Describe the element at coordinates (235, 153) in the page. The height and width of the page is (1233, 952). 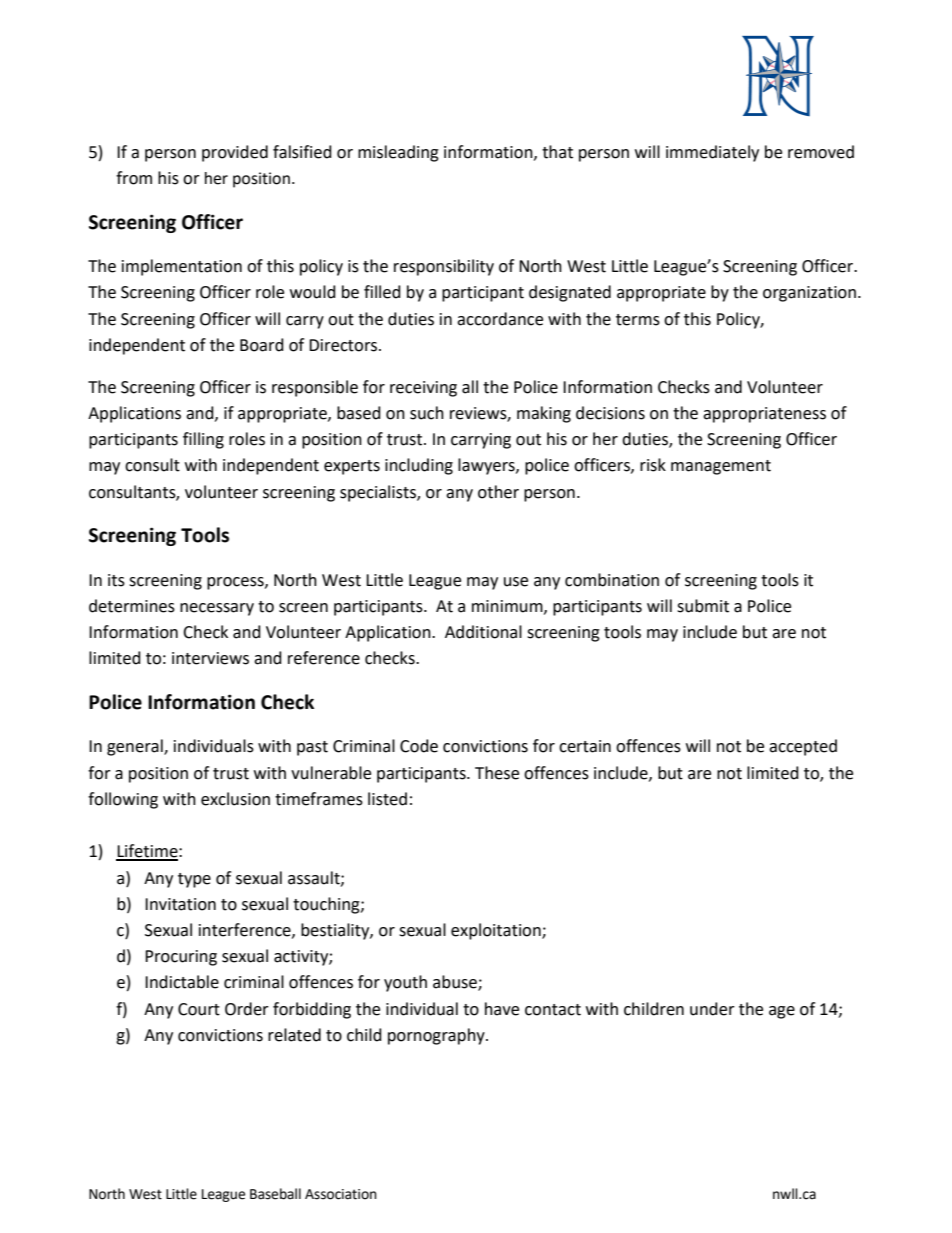
I see `provided` at that location.
